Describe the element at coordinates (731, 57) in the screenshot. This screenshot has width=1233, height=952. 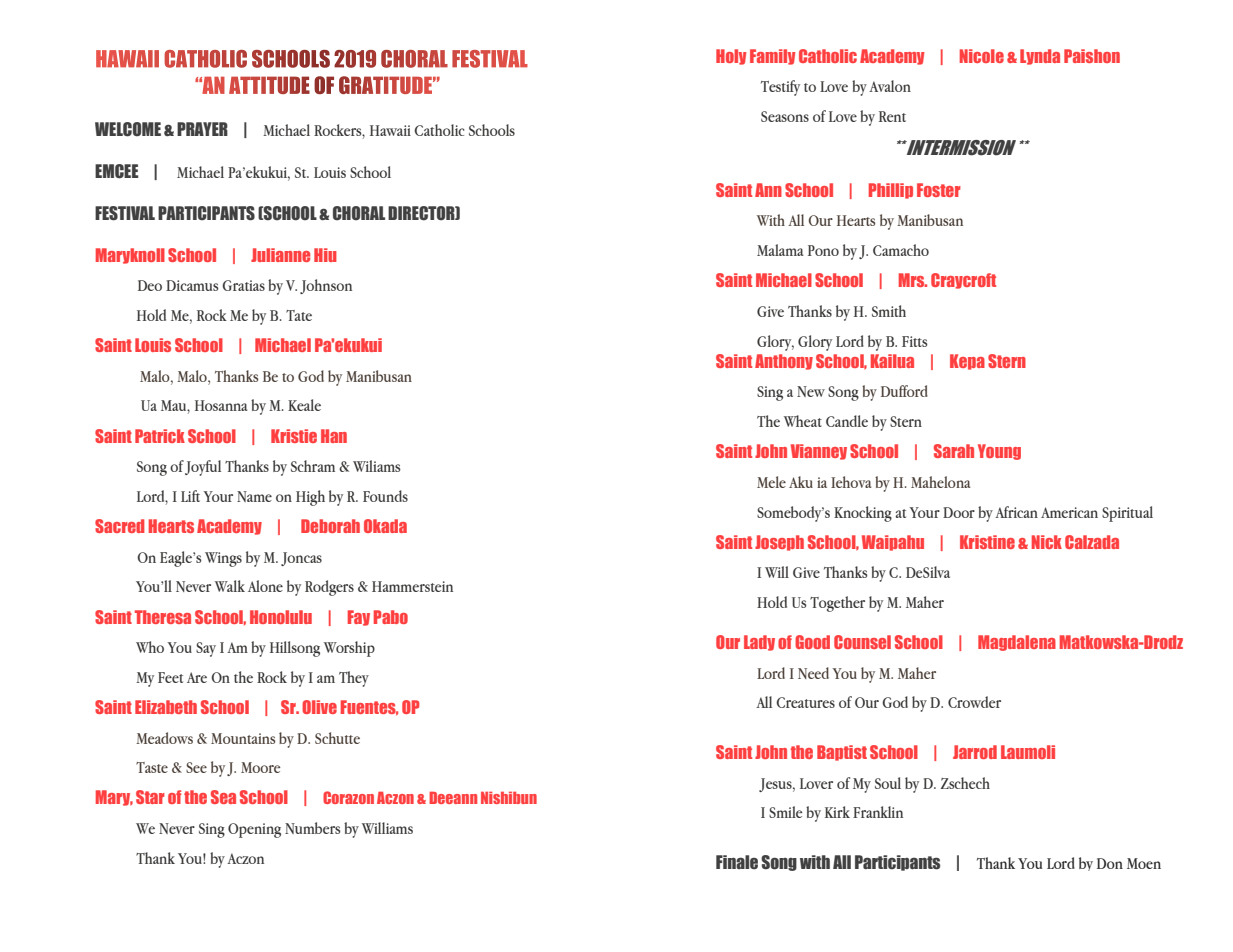
I see `Holy` at that location.
